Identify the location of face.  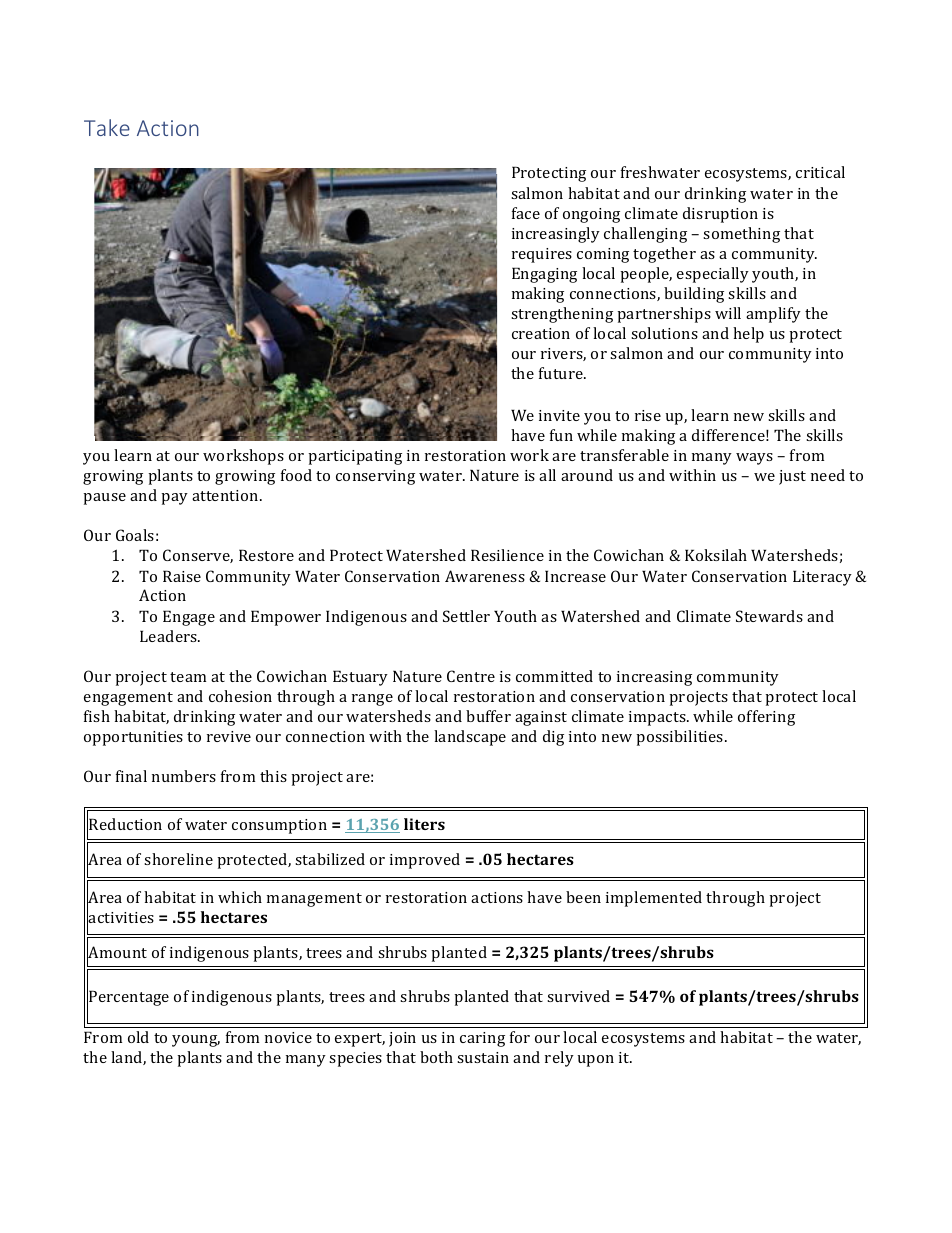
(526, 213).
